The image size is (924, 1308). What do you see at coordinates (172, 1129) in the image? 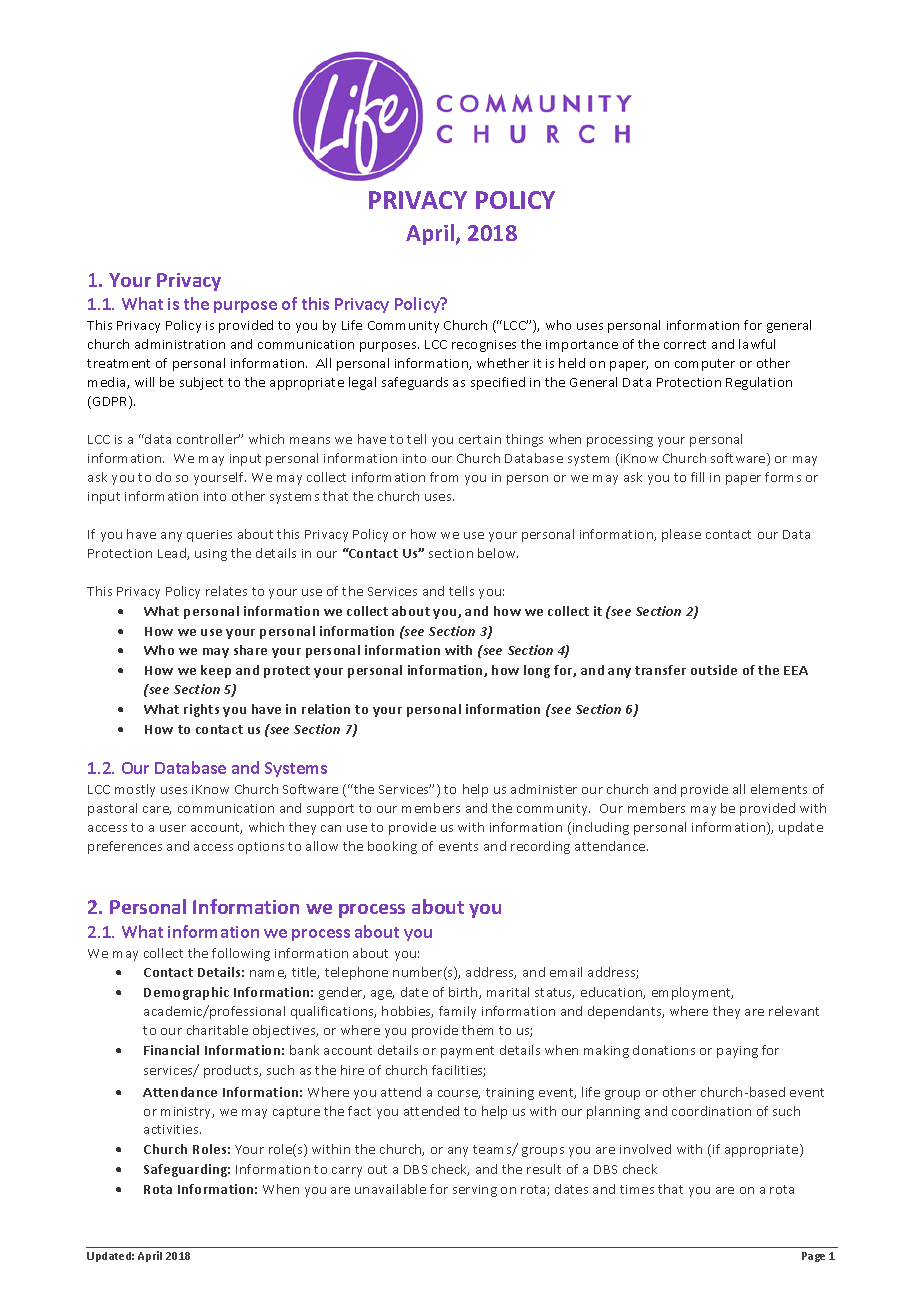
I see `activities` at bounding box center [172, 1129].
